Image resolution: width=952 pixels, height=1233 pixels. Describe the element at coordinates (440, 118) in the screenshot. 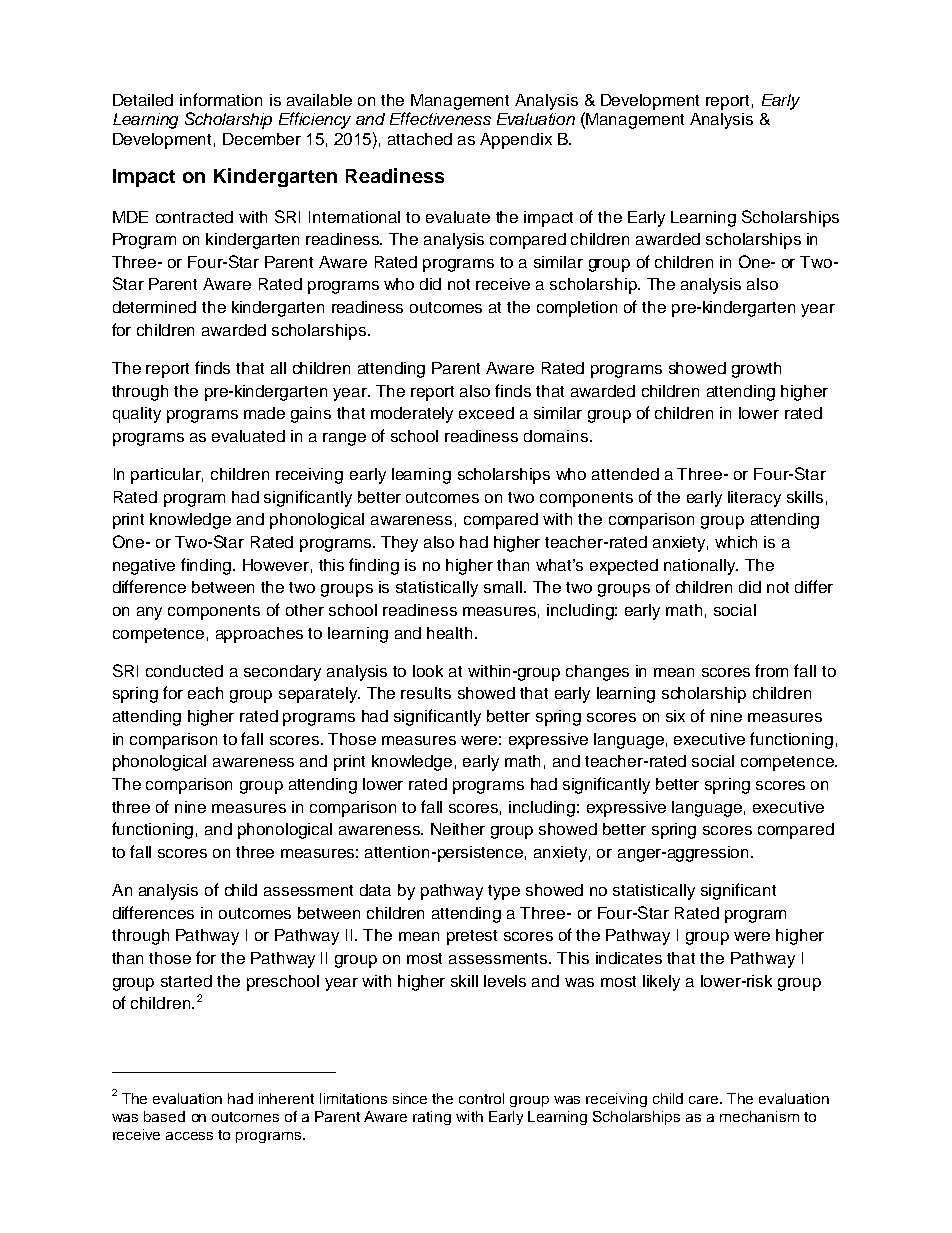

I see `Effectiveness` at that location.
